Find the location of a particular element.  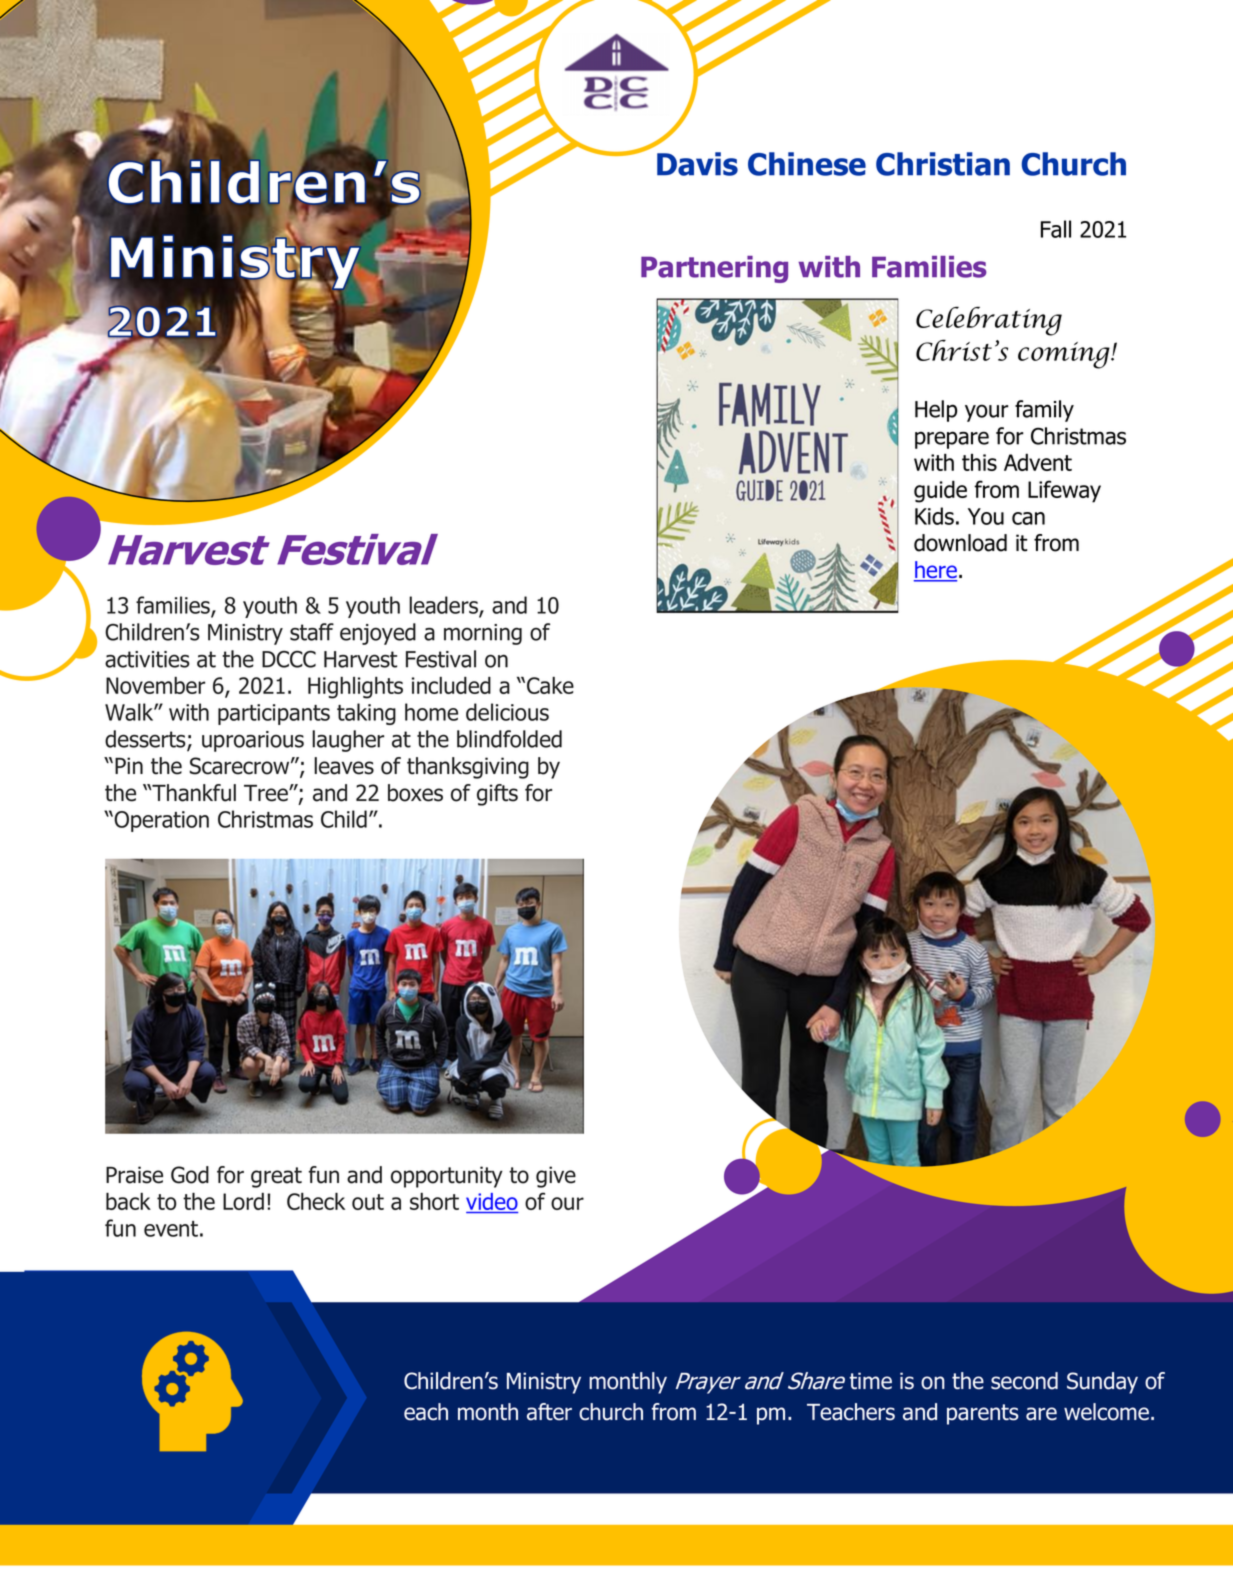

Davis is located at coordinates (697, 164).
